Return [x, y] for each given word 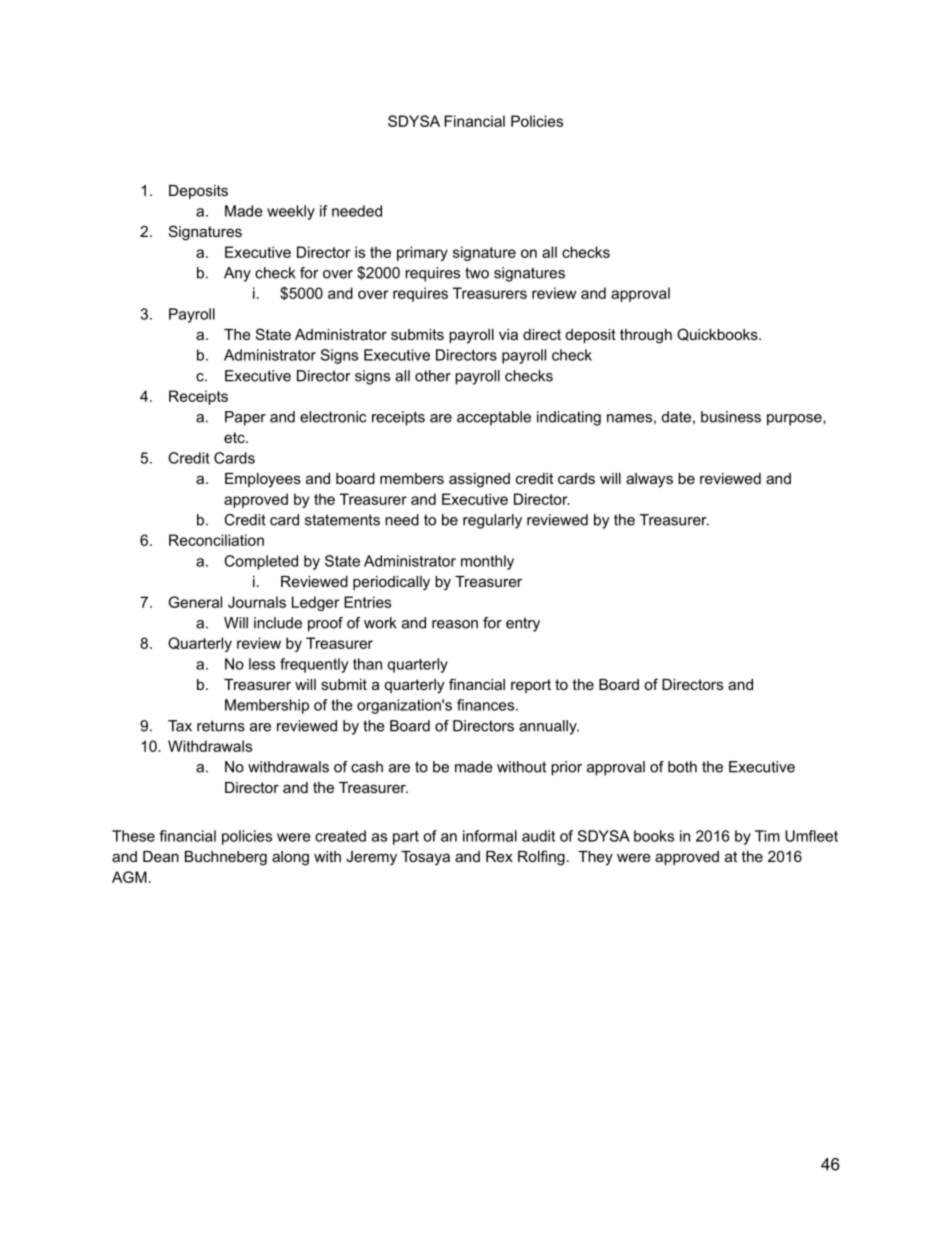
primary [422, 253]
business [731, 417]
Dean [161, 856]
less [262, 664]
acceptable [494, 418]
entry [523, 624]
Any [237, 274]
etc [235, 437]
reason [455, 624]
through [646, 336]
